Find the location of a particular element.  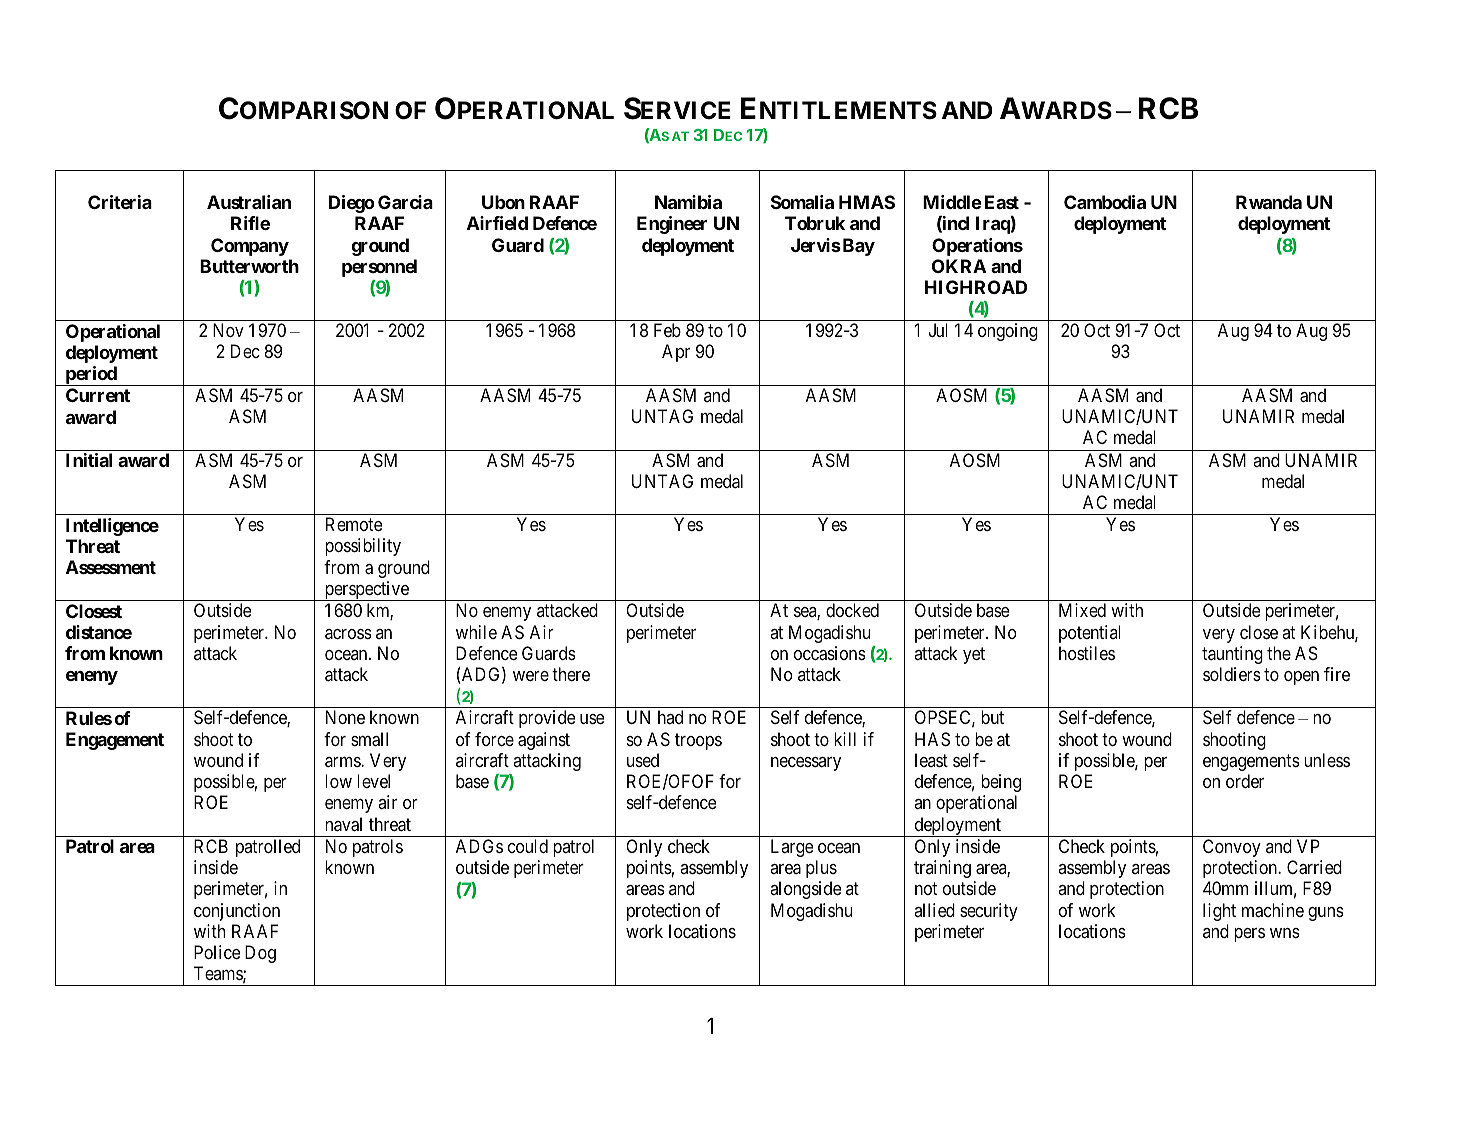

Company is located at coordinates (250, 247).
